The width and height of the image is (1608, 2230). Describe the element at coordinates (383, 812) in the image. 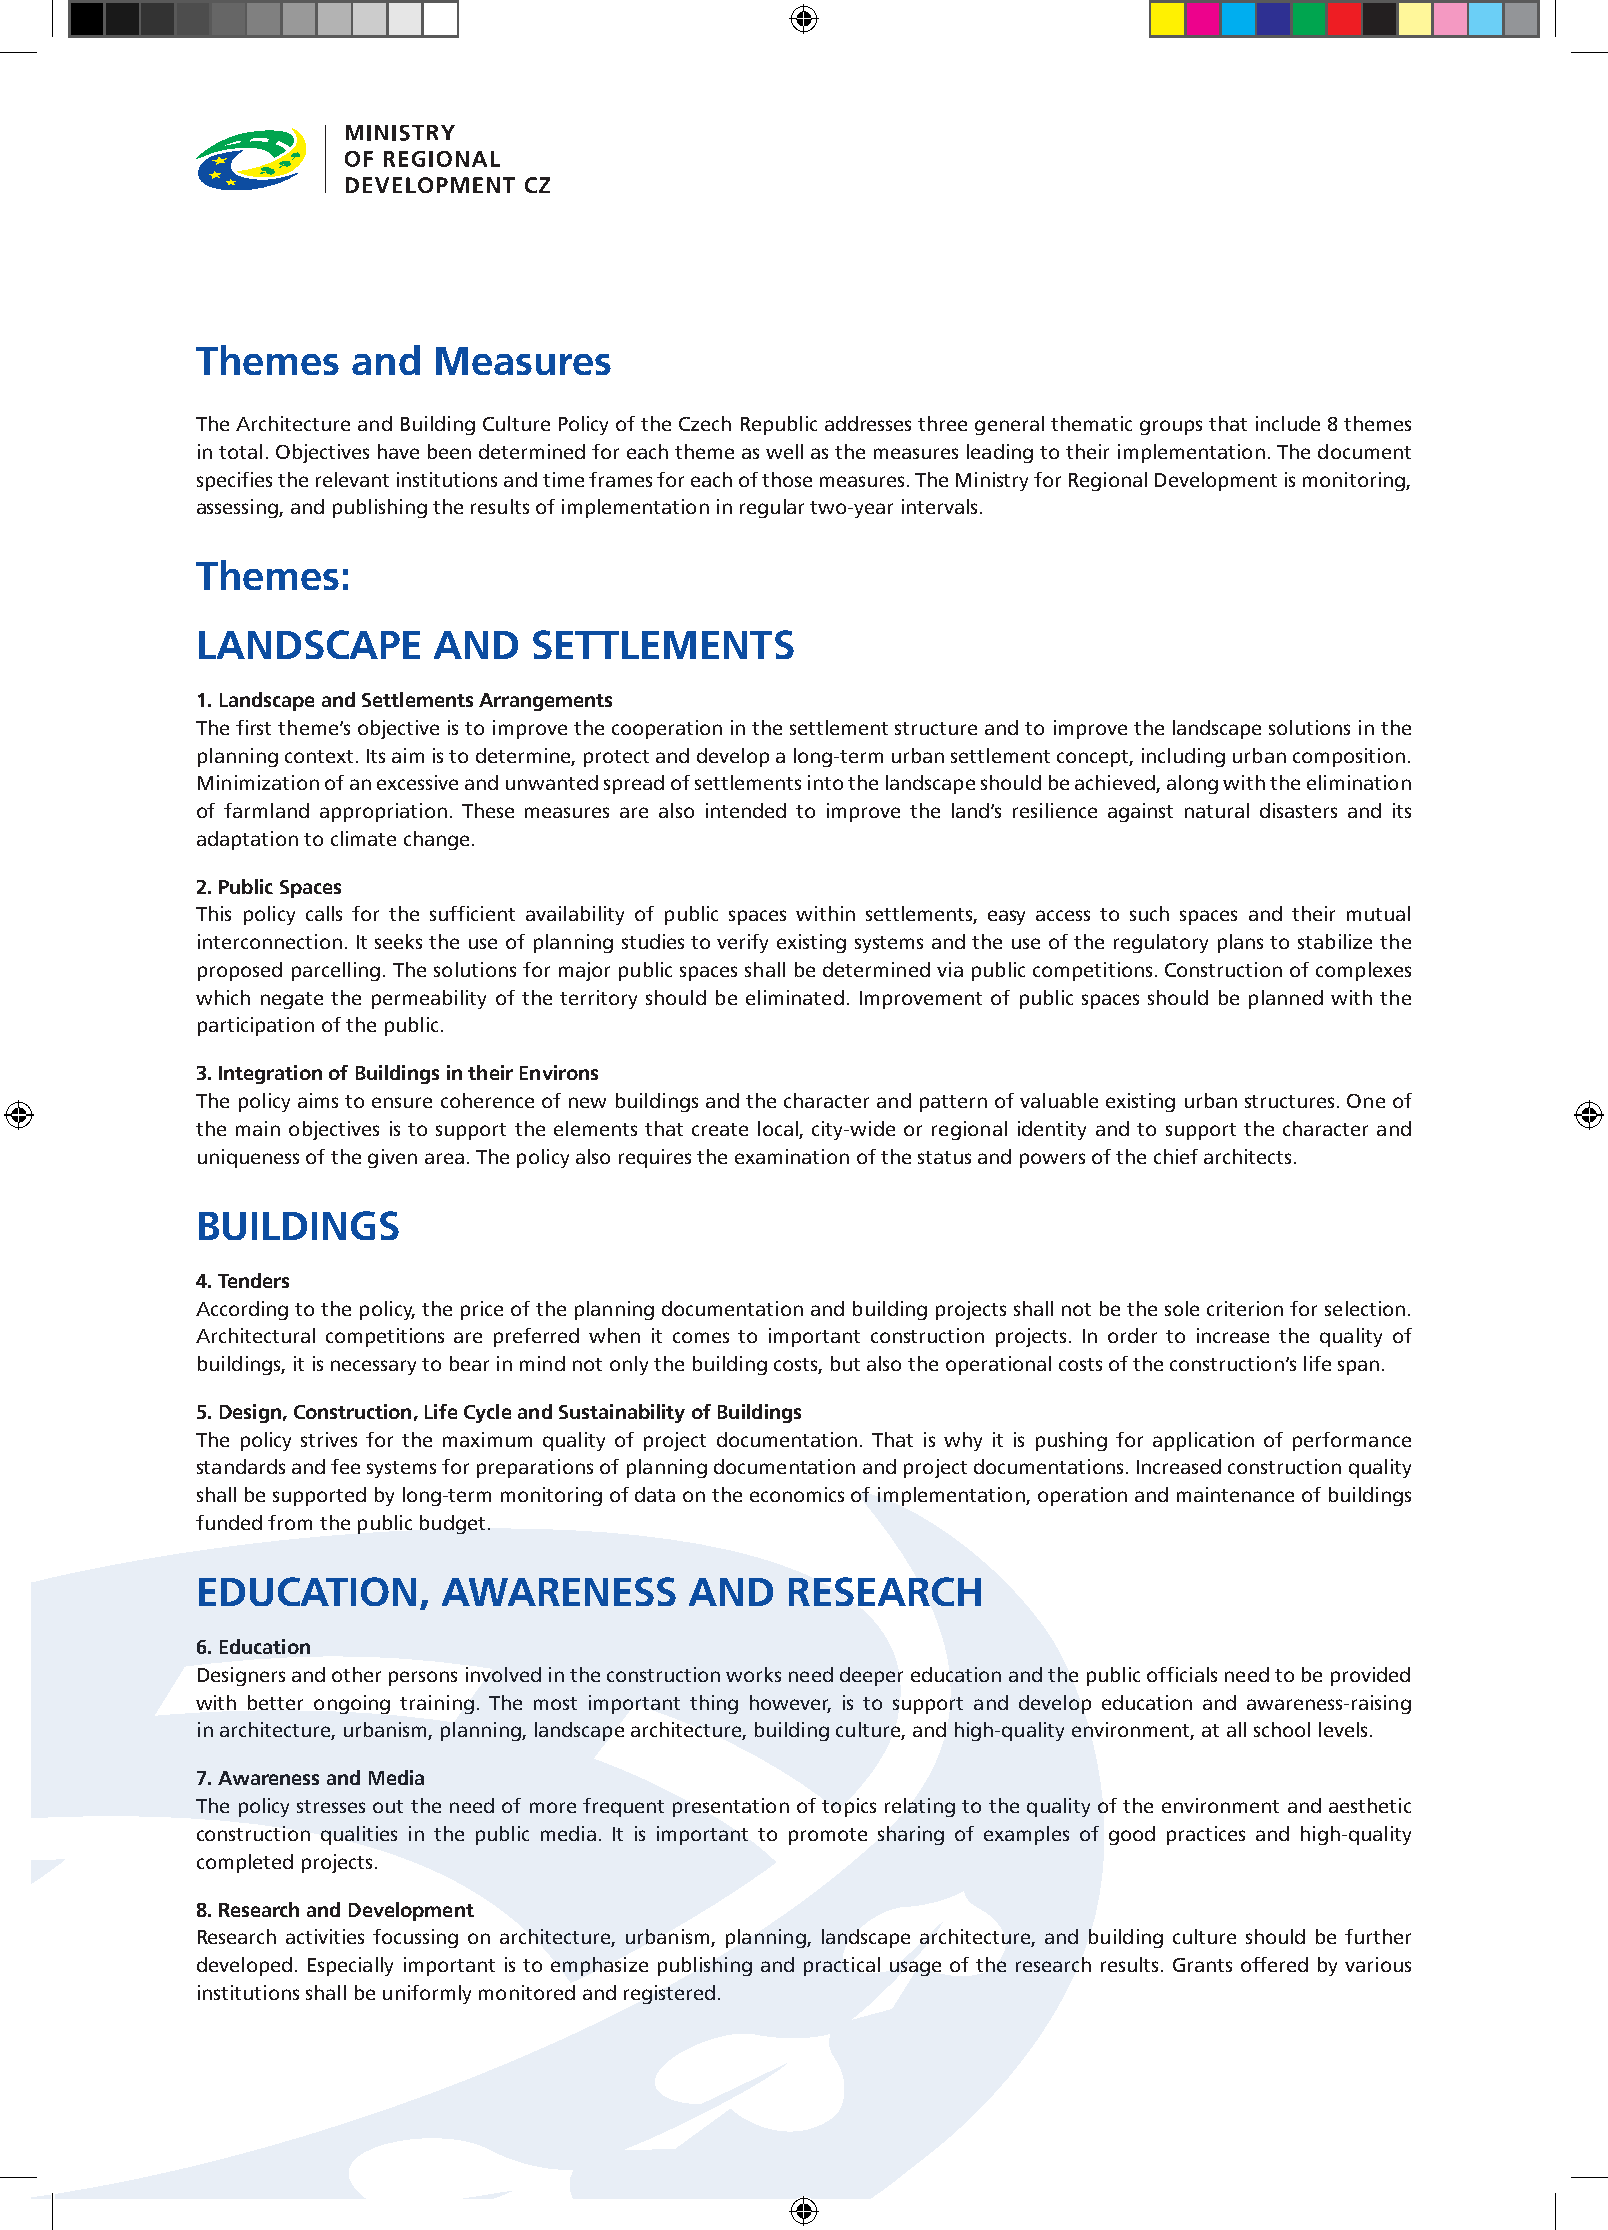

I see `appropriation` at that location.
